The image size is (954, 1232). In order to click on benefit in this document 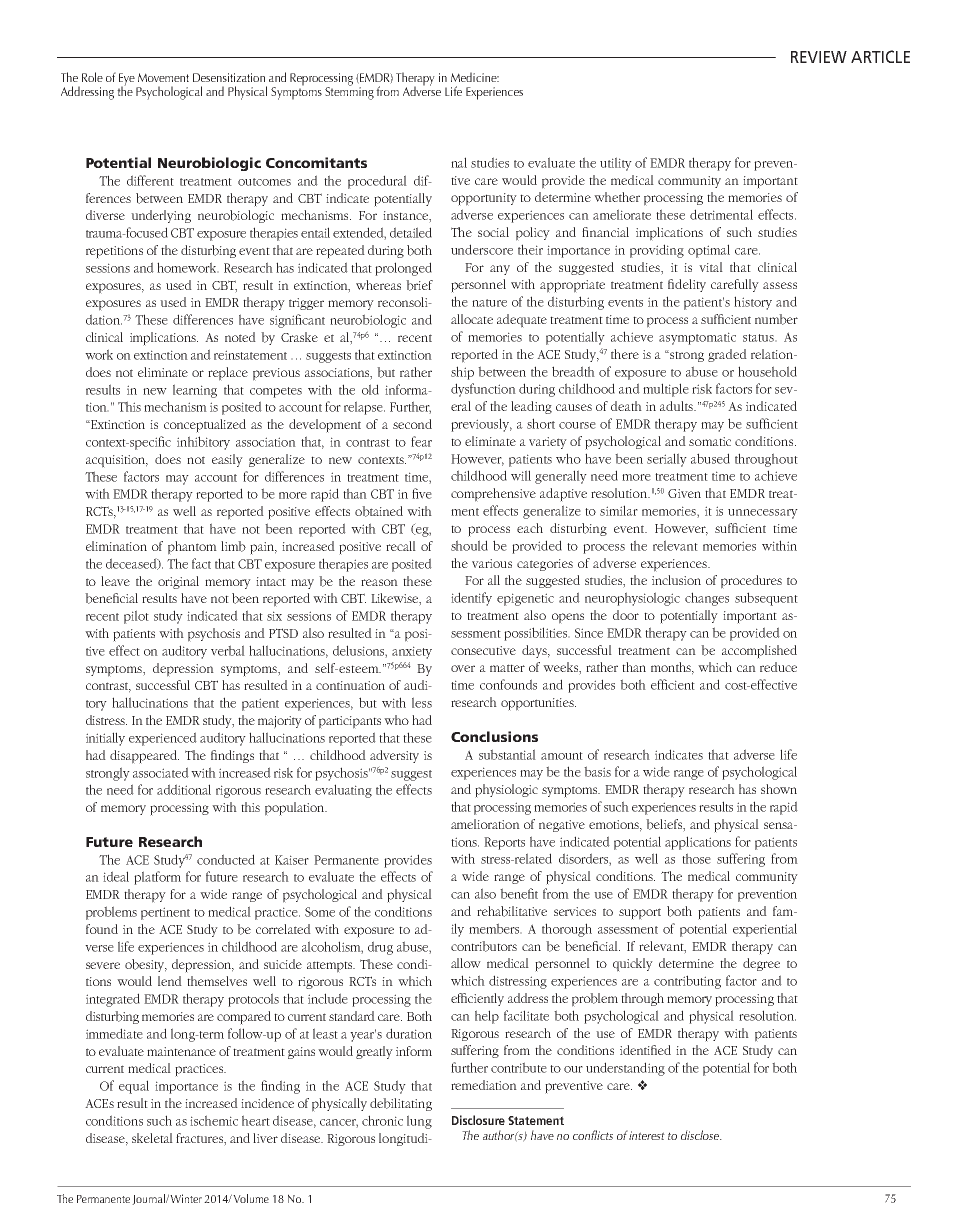, I will do `click(519, 893)`.
